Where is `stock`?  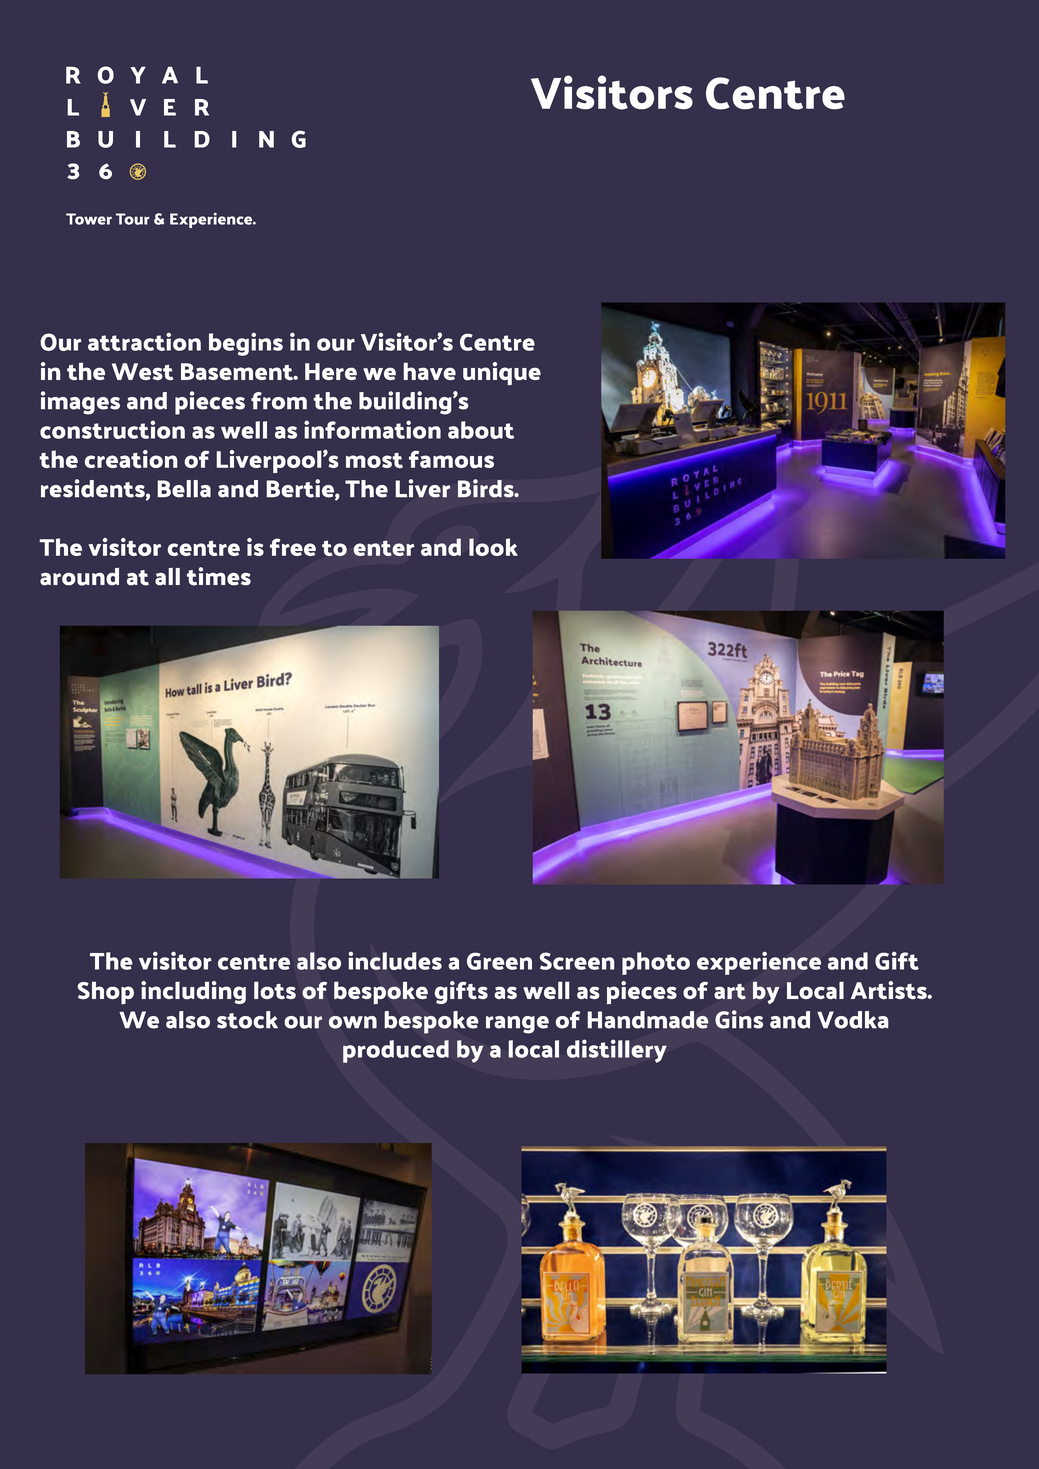 stock is located at coordinates (247, 1020).
